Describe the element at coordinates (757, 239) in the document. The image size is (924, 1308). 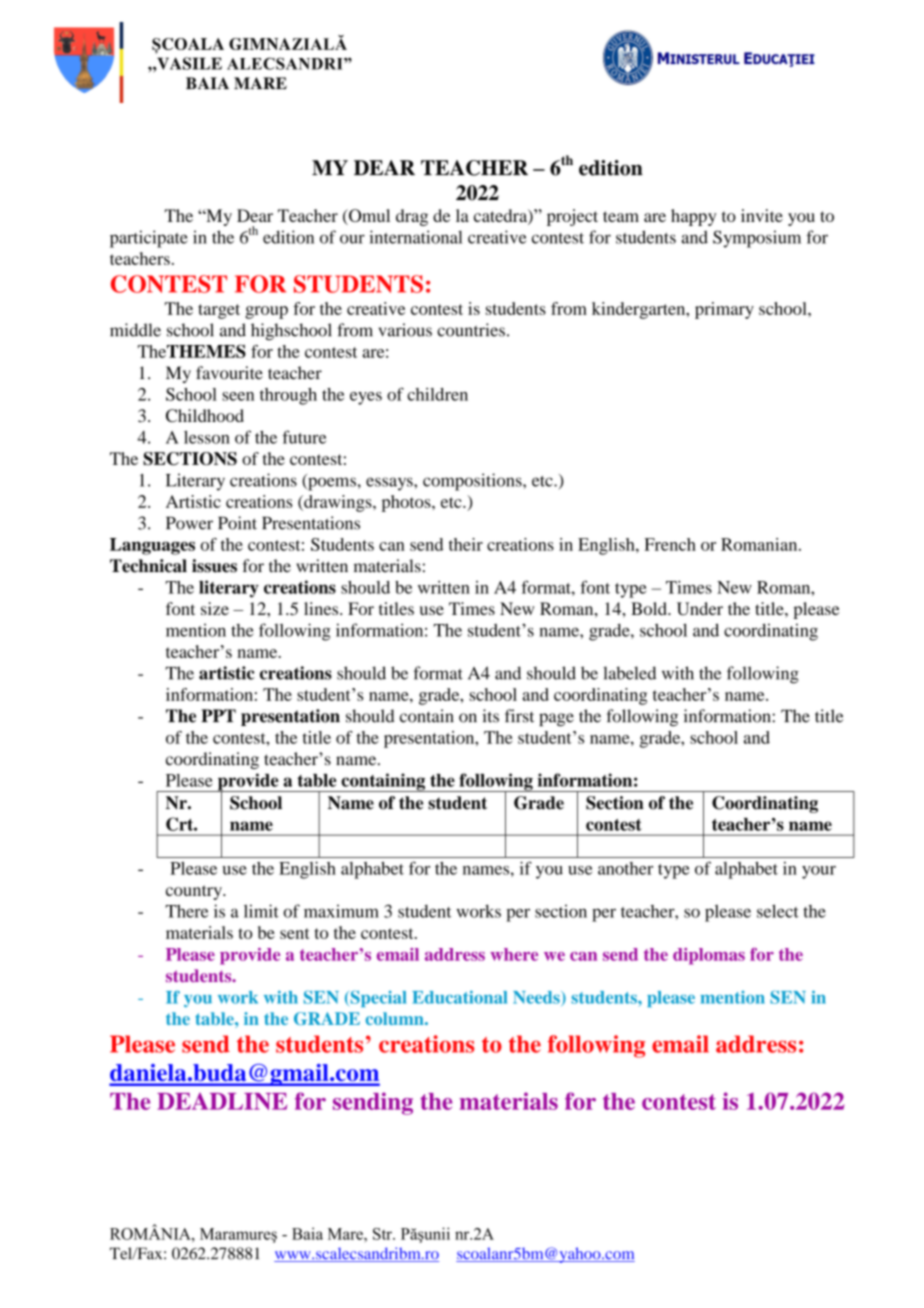
I see `Symposium` at that location.
